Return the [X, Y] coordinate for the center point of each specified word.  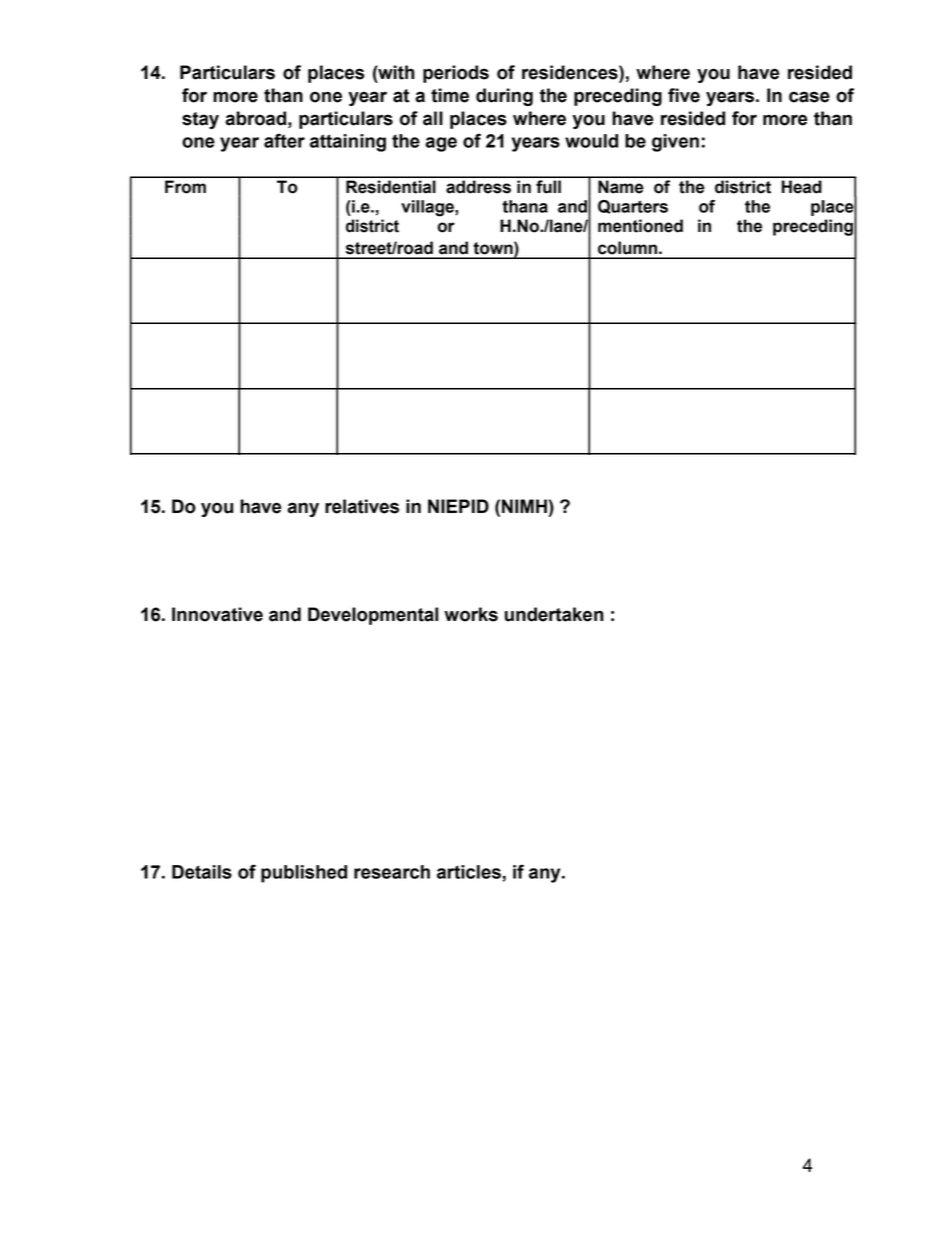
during [504, 97]
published [304, 874]
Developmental [373, 616]
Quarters [633, 207]
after [284, 140]
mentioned [640, 226]
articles [469, 872]
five [684, 95]
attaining [348, 143]
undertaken [554, 614]
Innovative [217, 614]
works [471, 614]
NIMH [524, 506]
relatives [362, 506]
